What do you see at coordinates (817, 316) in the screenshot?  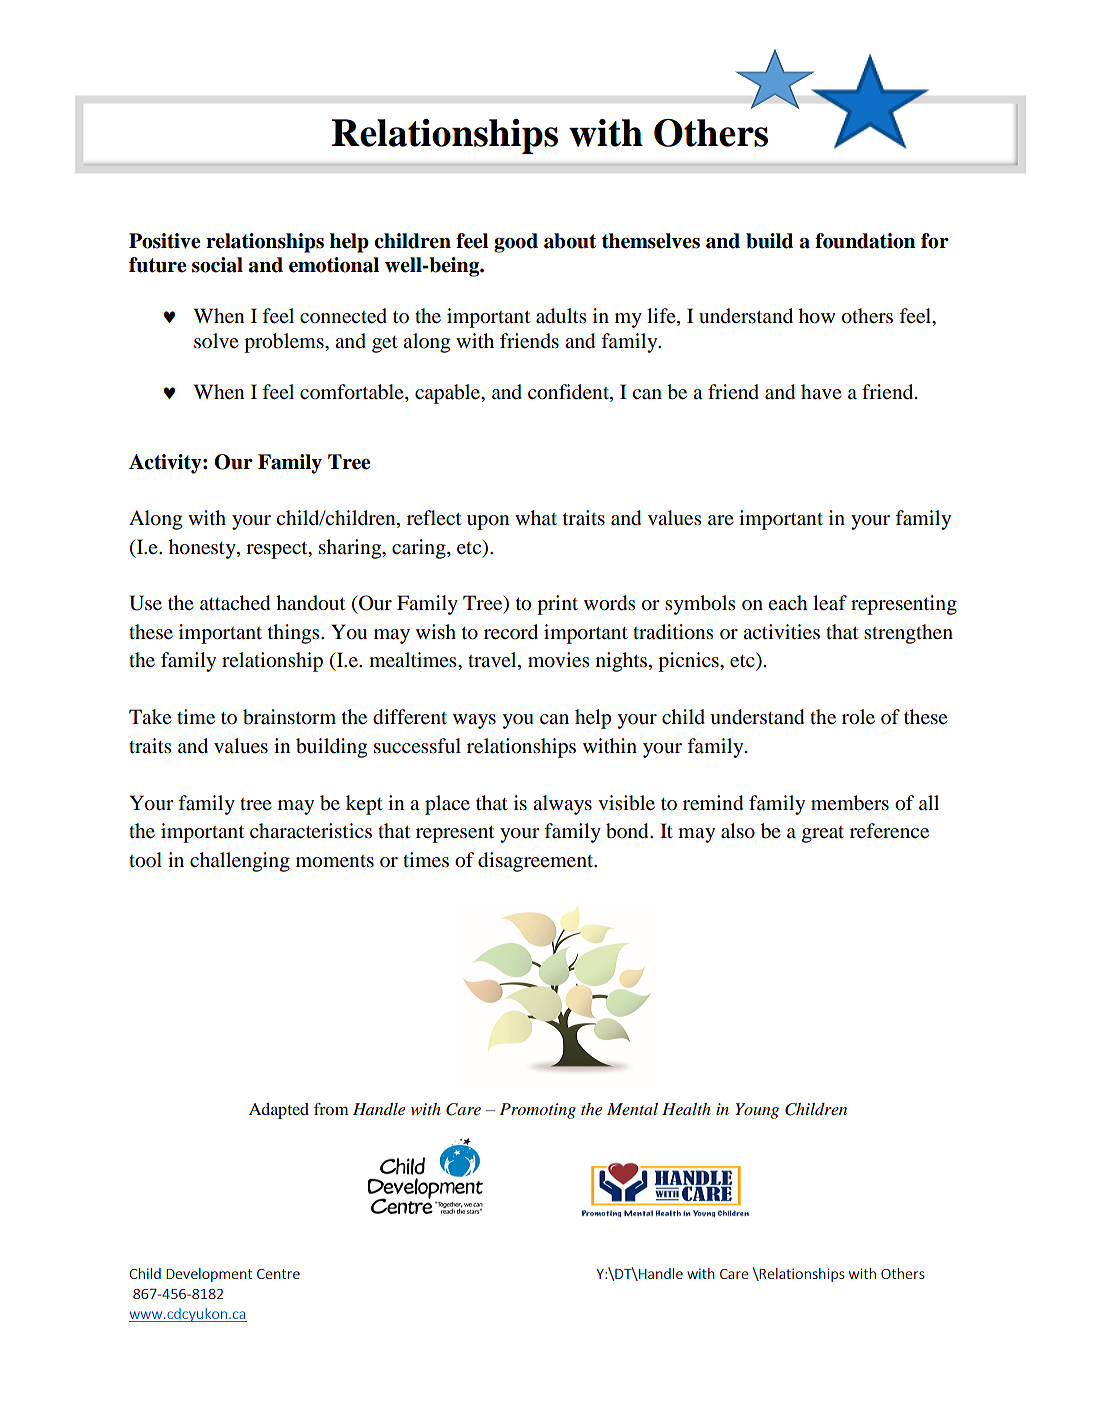 I see `how` at bounding box center [817, 316].
